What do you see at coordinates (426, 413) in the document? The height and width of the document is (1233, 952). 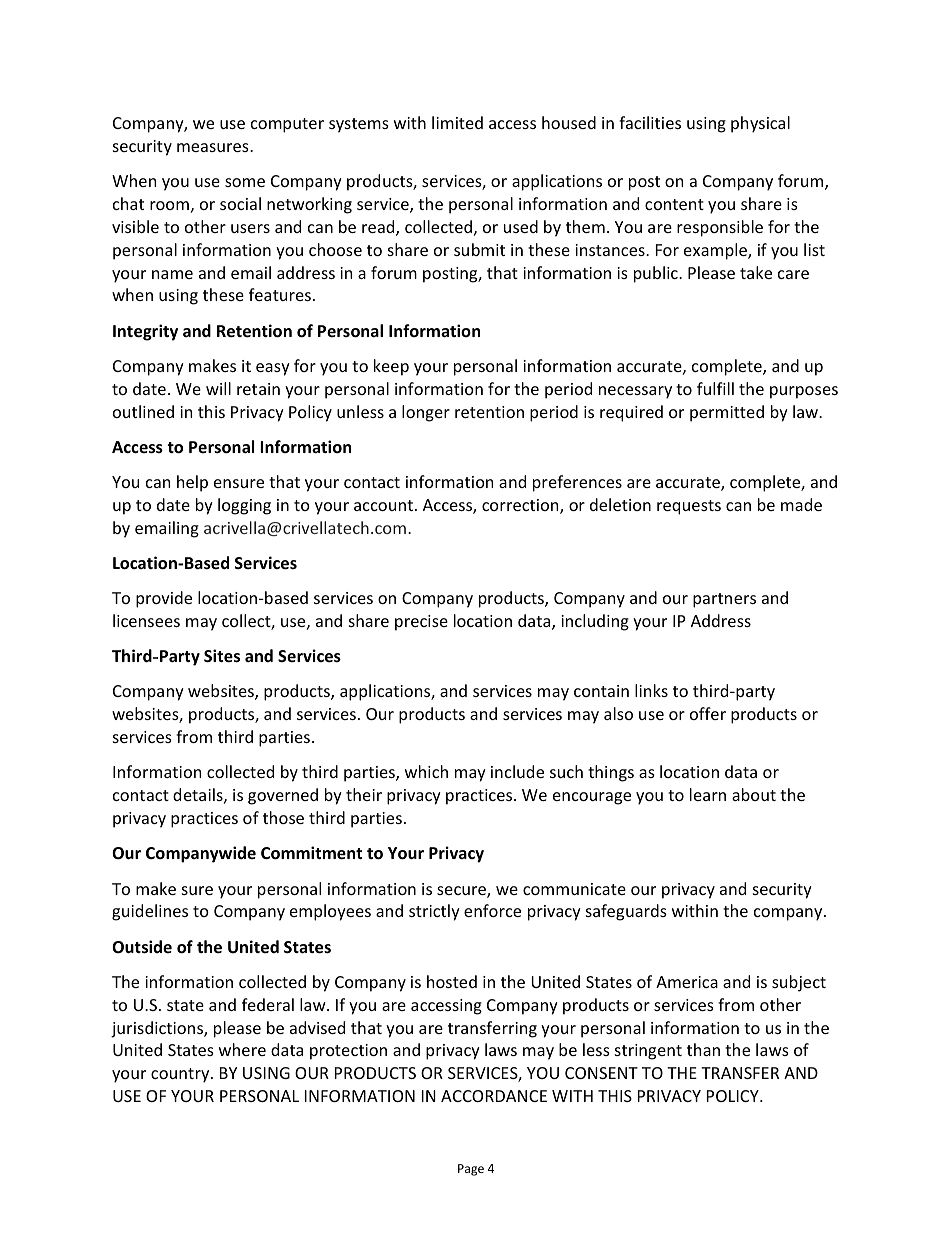 I see `longer` at bounding box center [426, 413].
